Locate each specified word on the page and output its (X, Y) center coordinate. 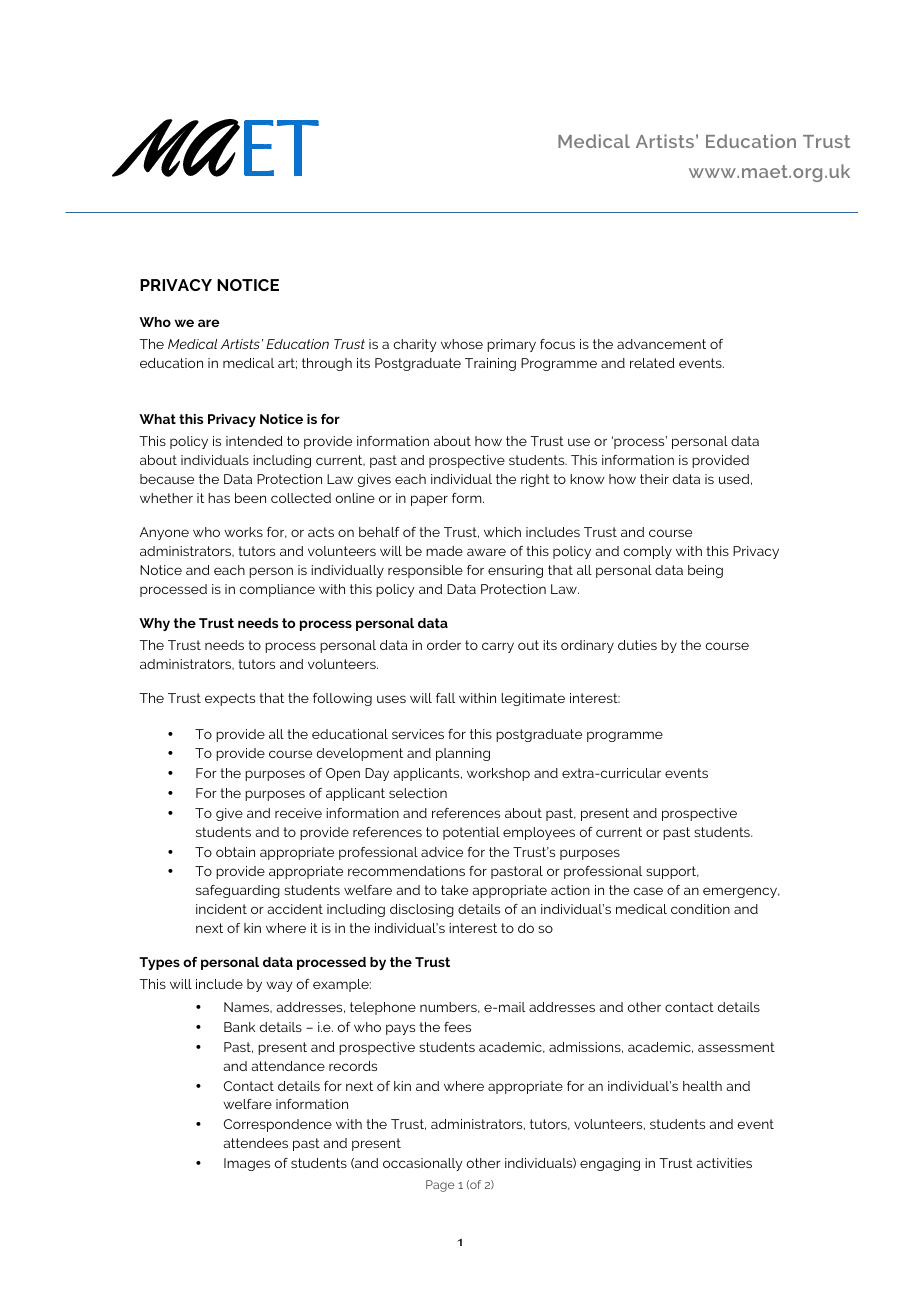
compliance (277, 590)
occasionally (422, 1164)
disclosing (422, 910)
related (652, 363)
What (157, 419)
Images (247, 1164)
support (672, 872)
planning (463, 754)
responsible (425, 571)
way (279, 986)
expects (230, 699)
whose (462, 344)
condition (700, 909)
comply (647, 552)
